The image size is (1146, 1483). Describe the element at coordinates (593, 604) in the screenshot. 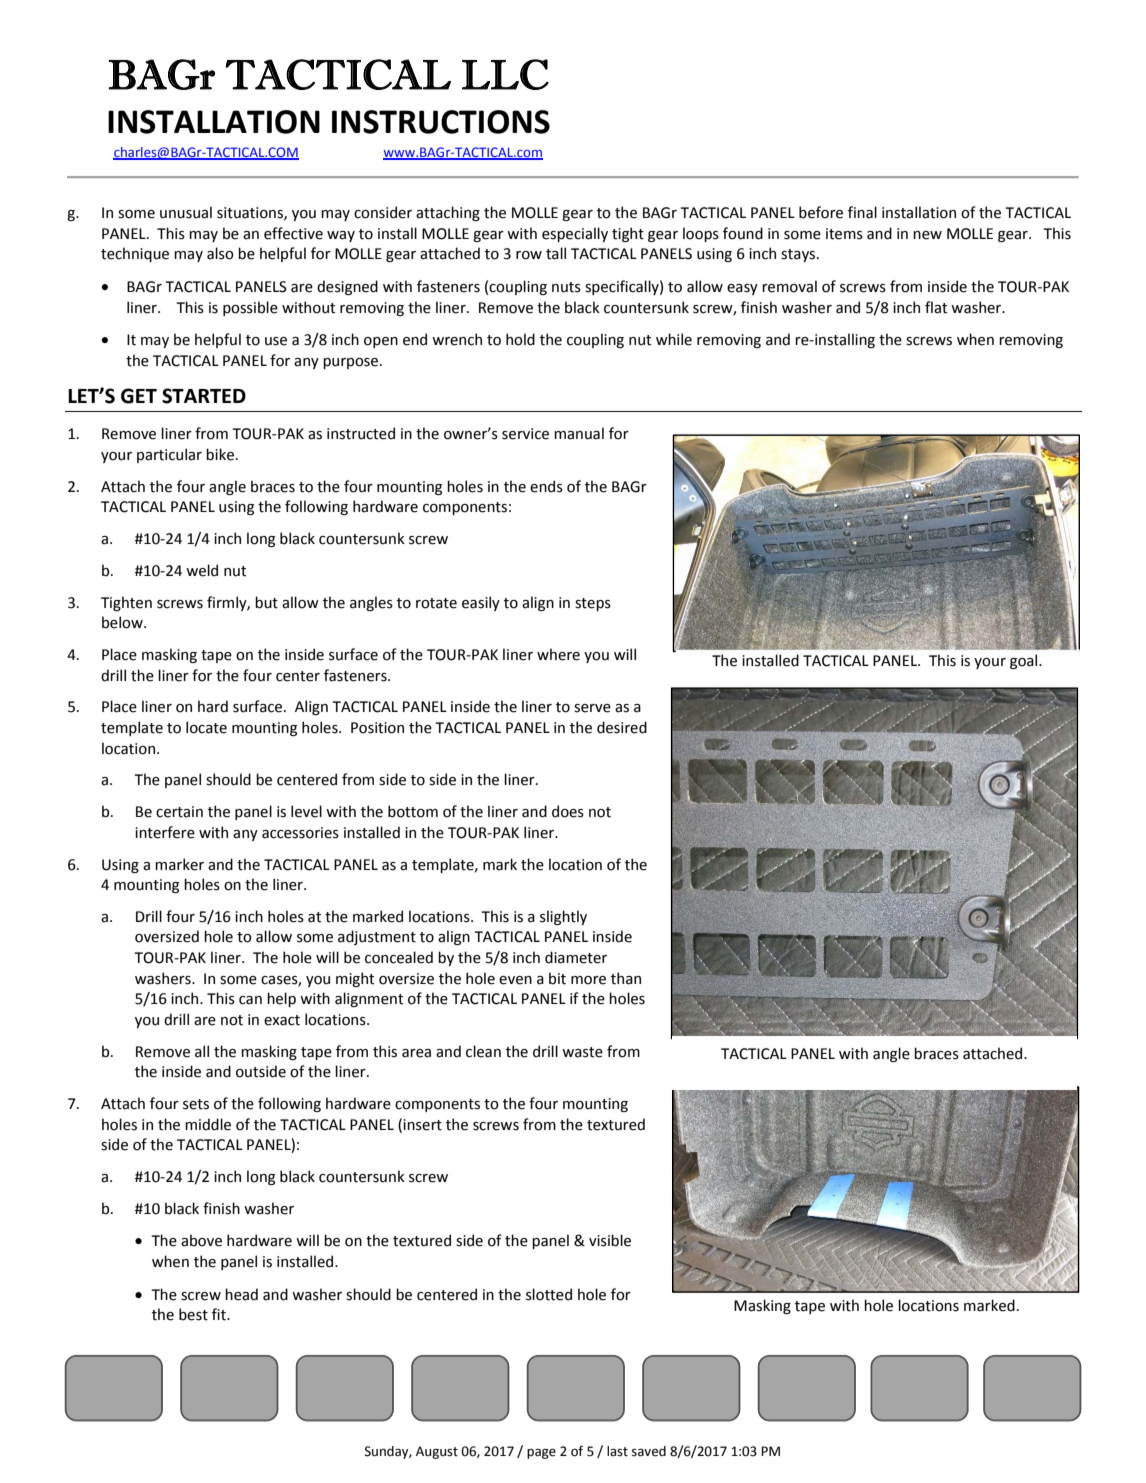

I see `steps` at that location.
